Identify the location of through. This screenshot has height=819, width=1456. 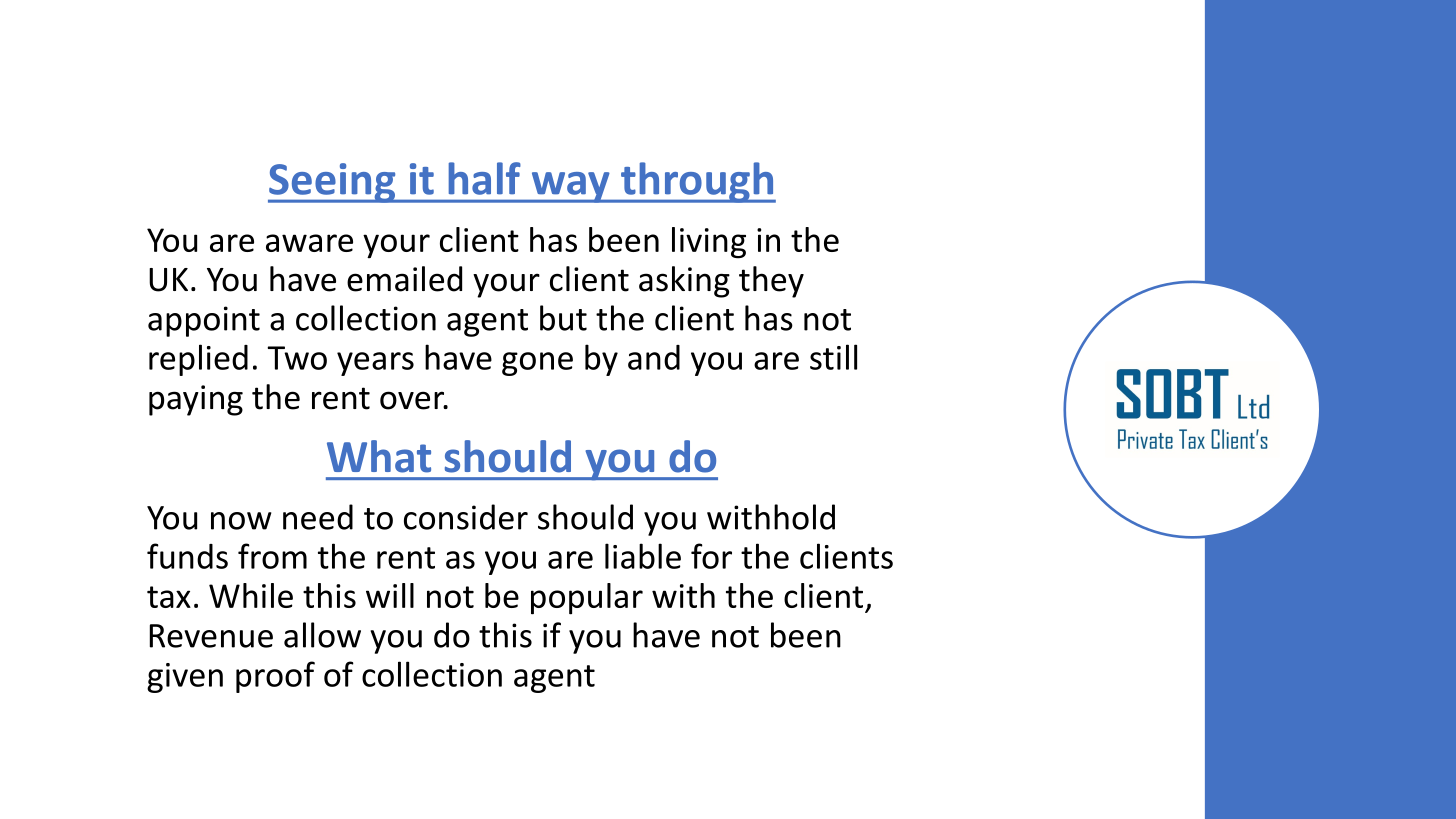
(697, 182).
